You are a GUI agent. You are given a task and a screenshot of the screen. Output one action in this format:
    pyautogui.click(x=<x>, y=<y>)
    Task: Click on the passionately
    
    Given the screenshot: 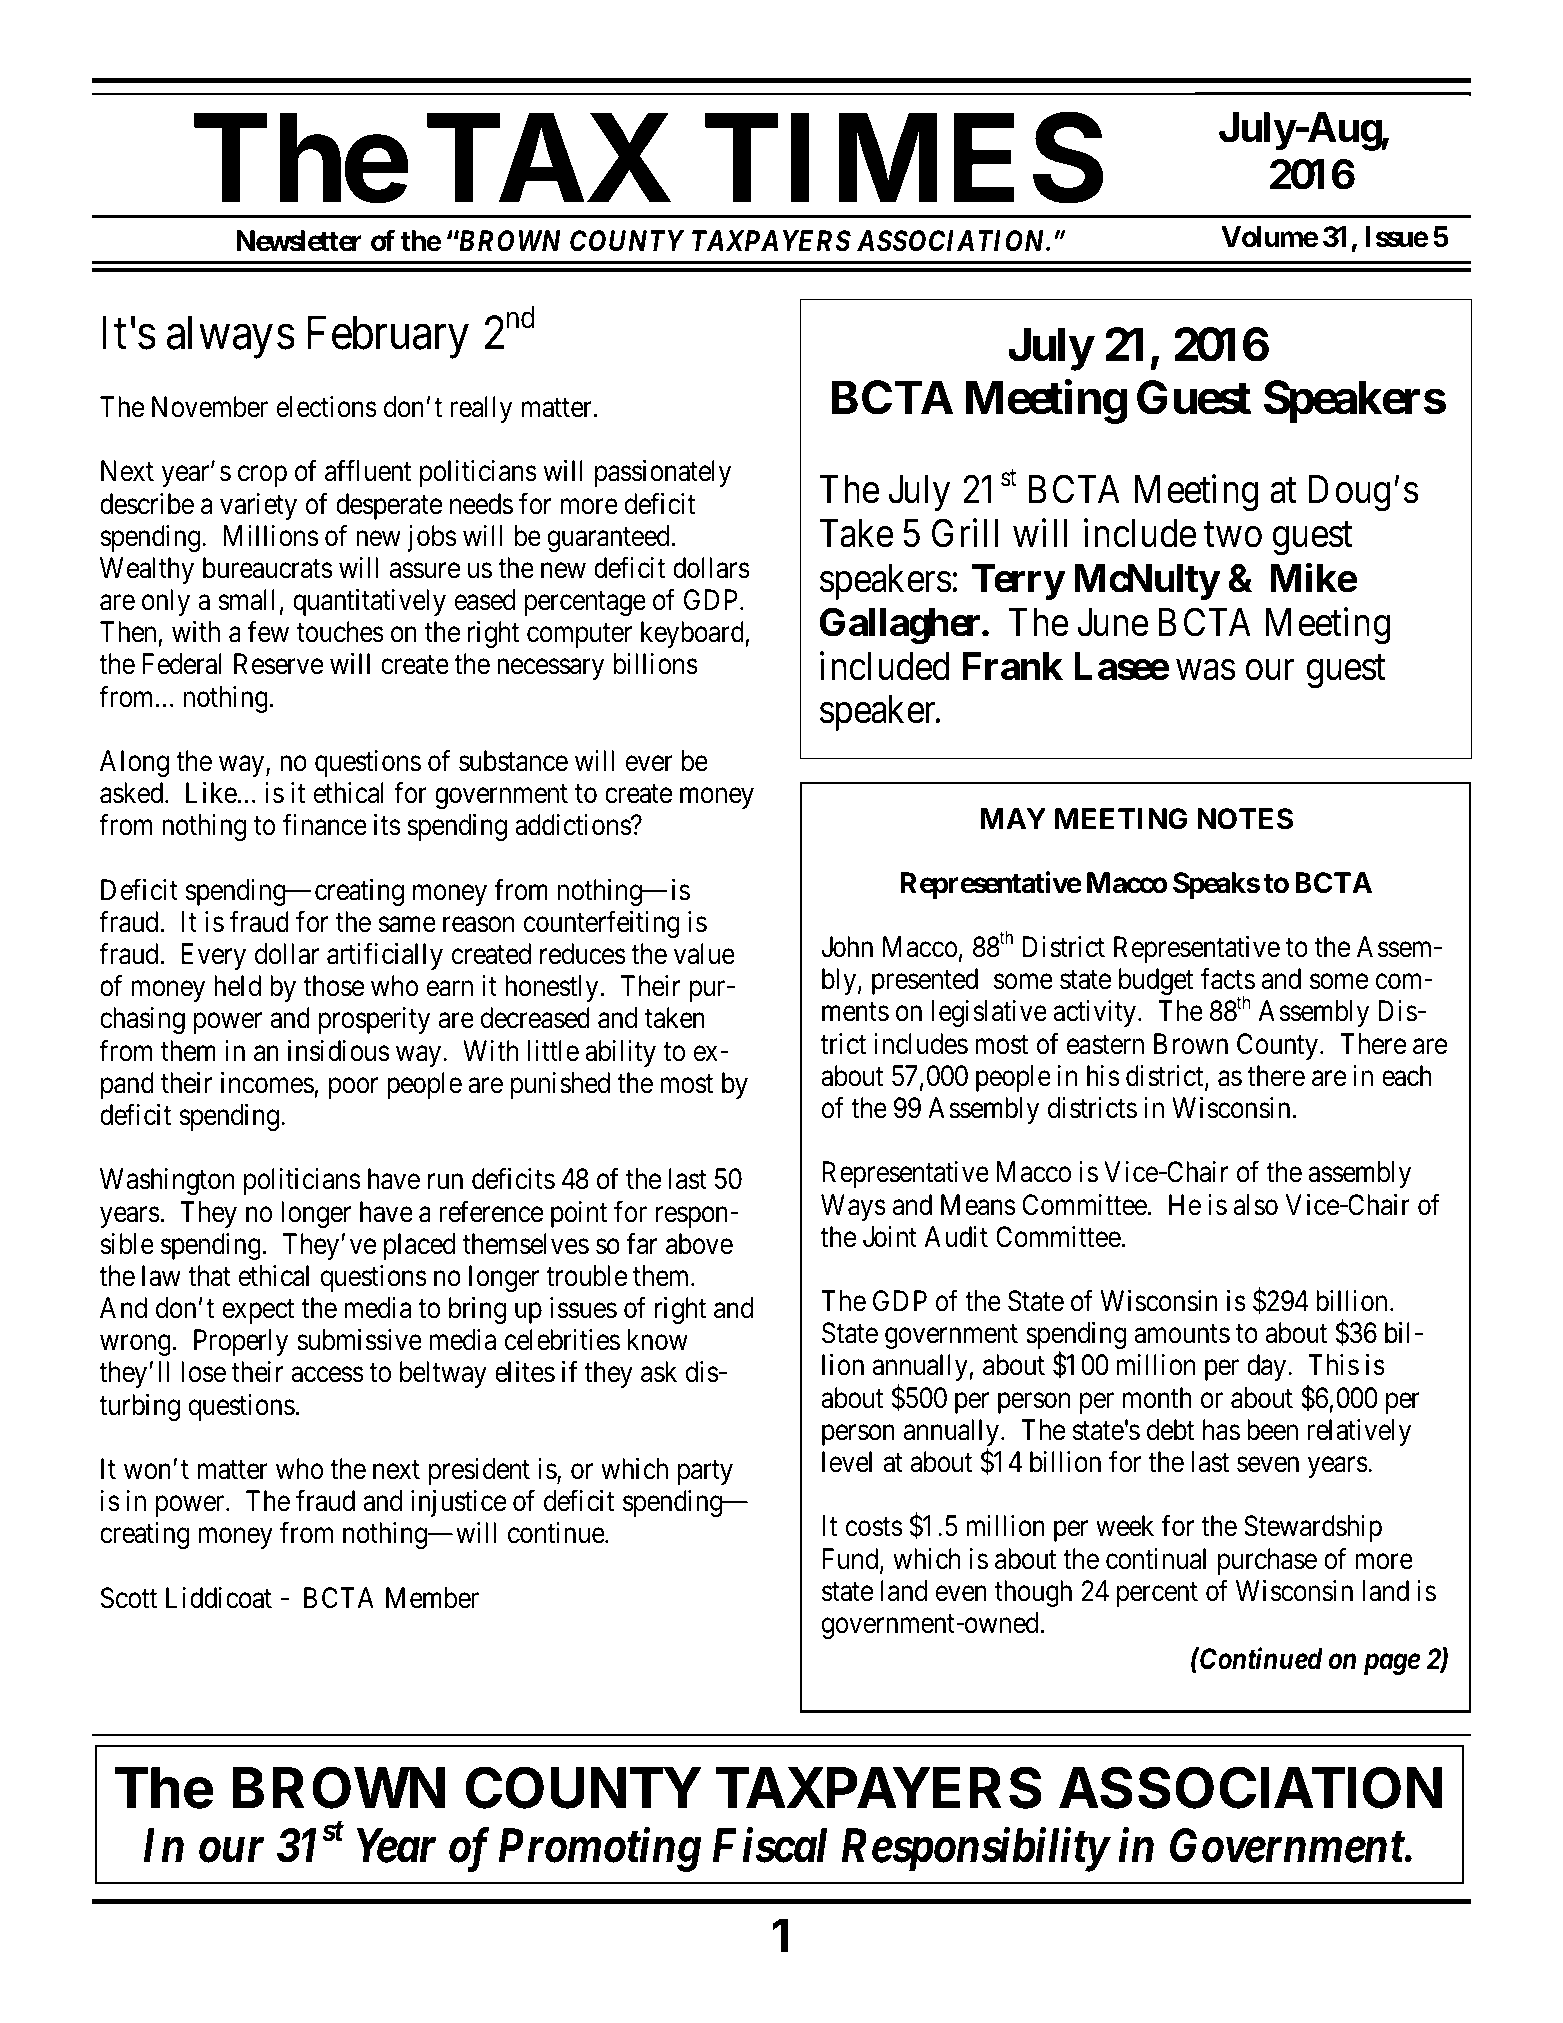 What is the action you would take?
    pyautogui.click(x=663, y=473)
